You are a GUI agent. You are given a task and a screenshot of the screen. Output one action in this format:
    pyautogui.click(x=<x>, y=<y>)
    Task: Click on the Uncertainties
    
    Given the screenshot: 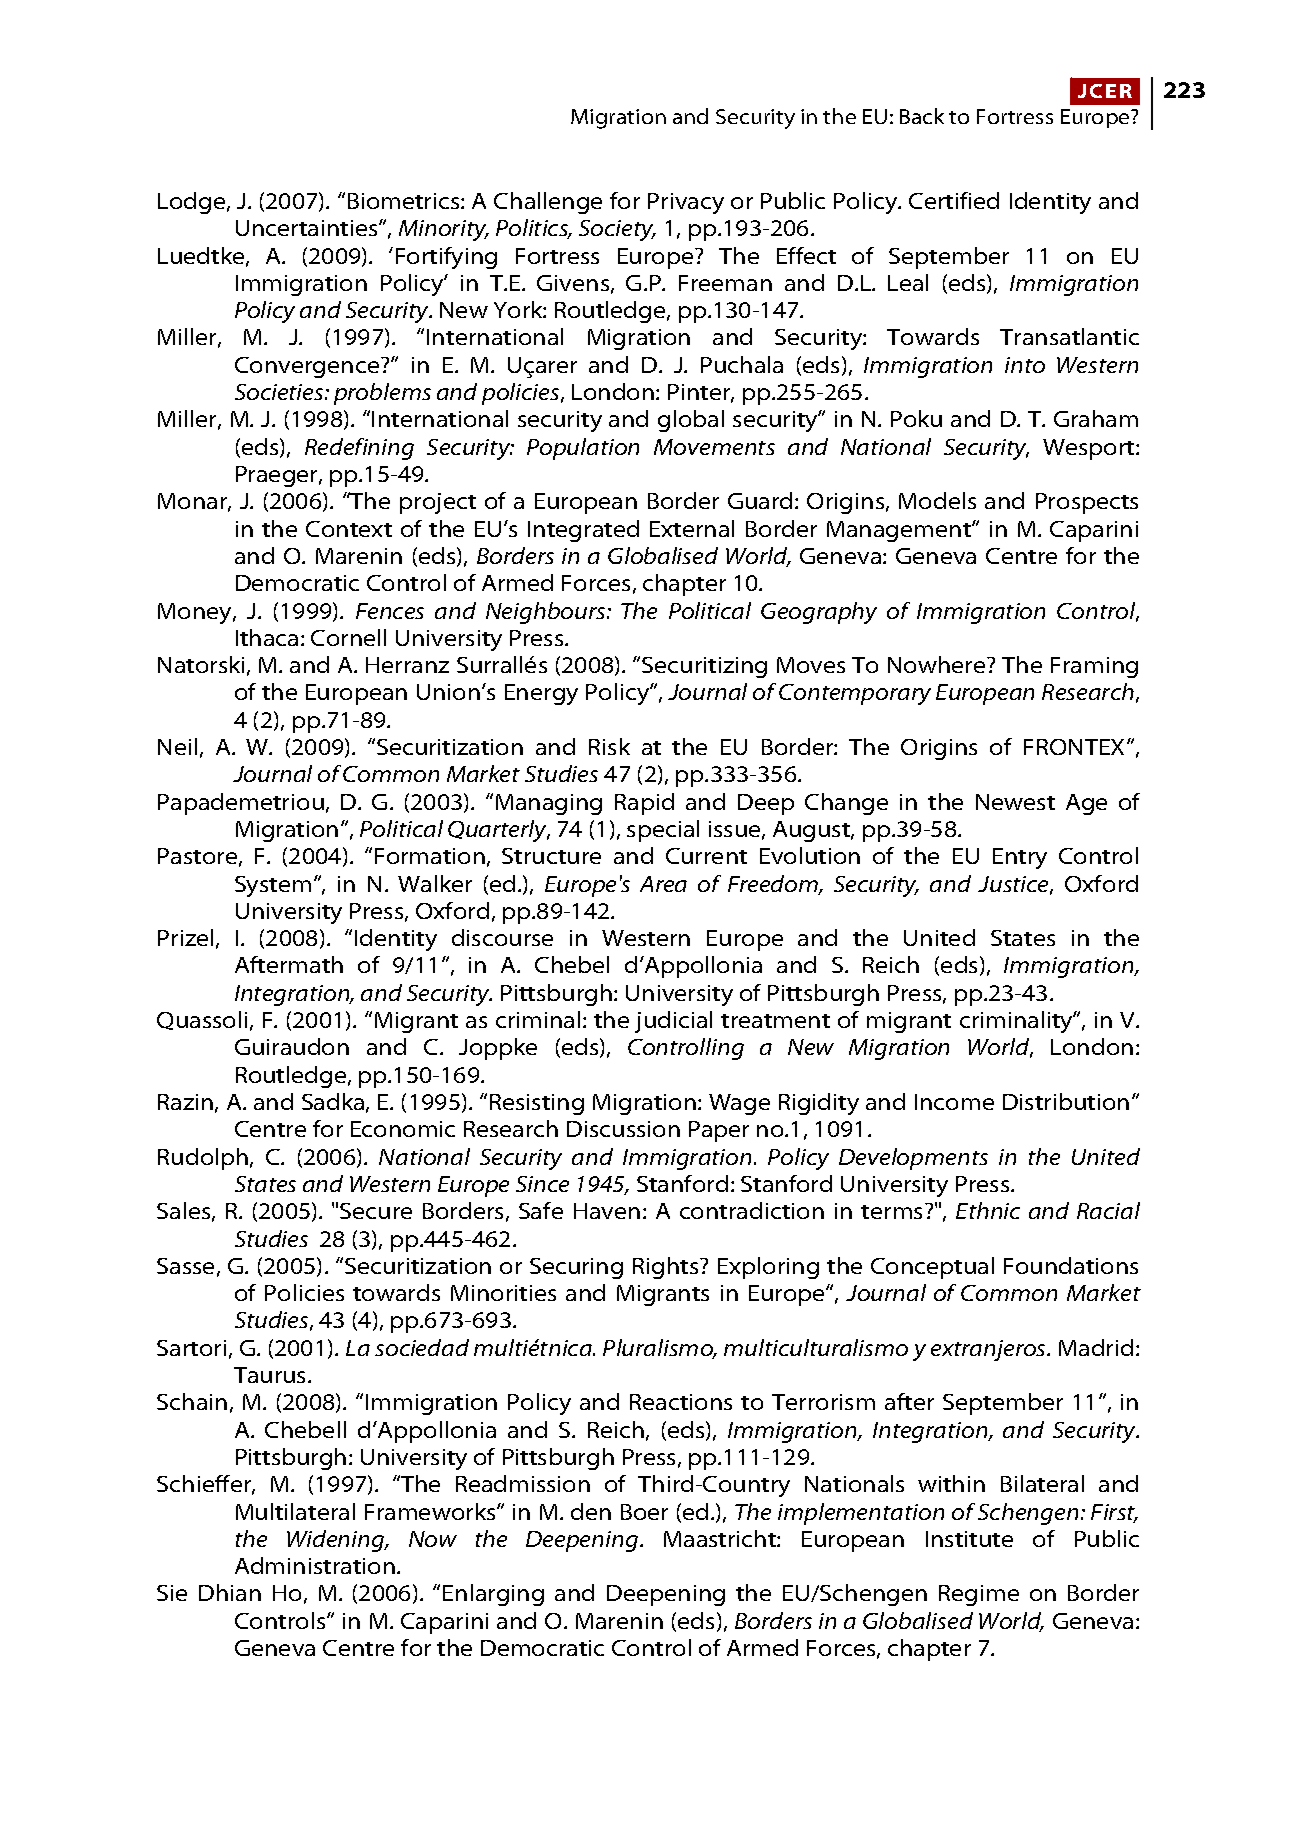 What is the action you would take?
    pyautogui.click(x=308, y=228)
